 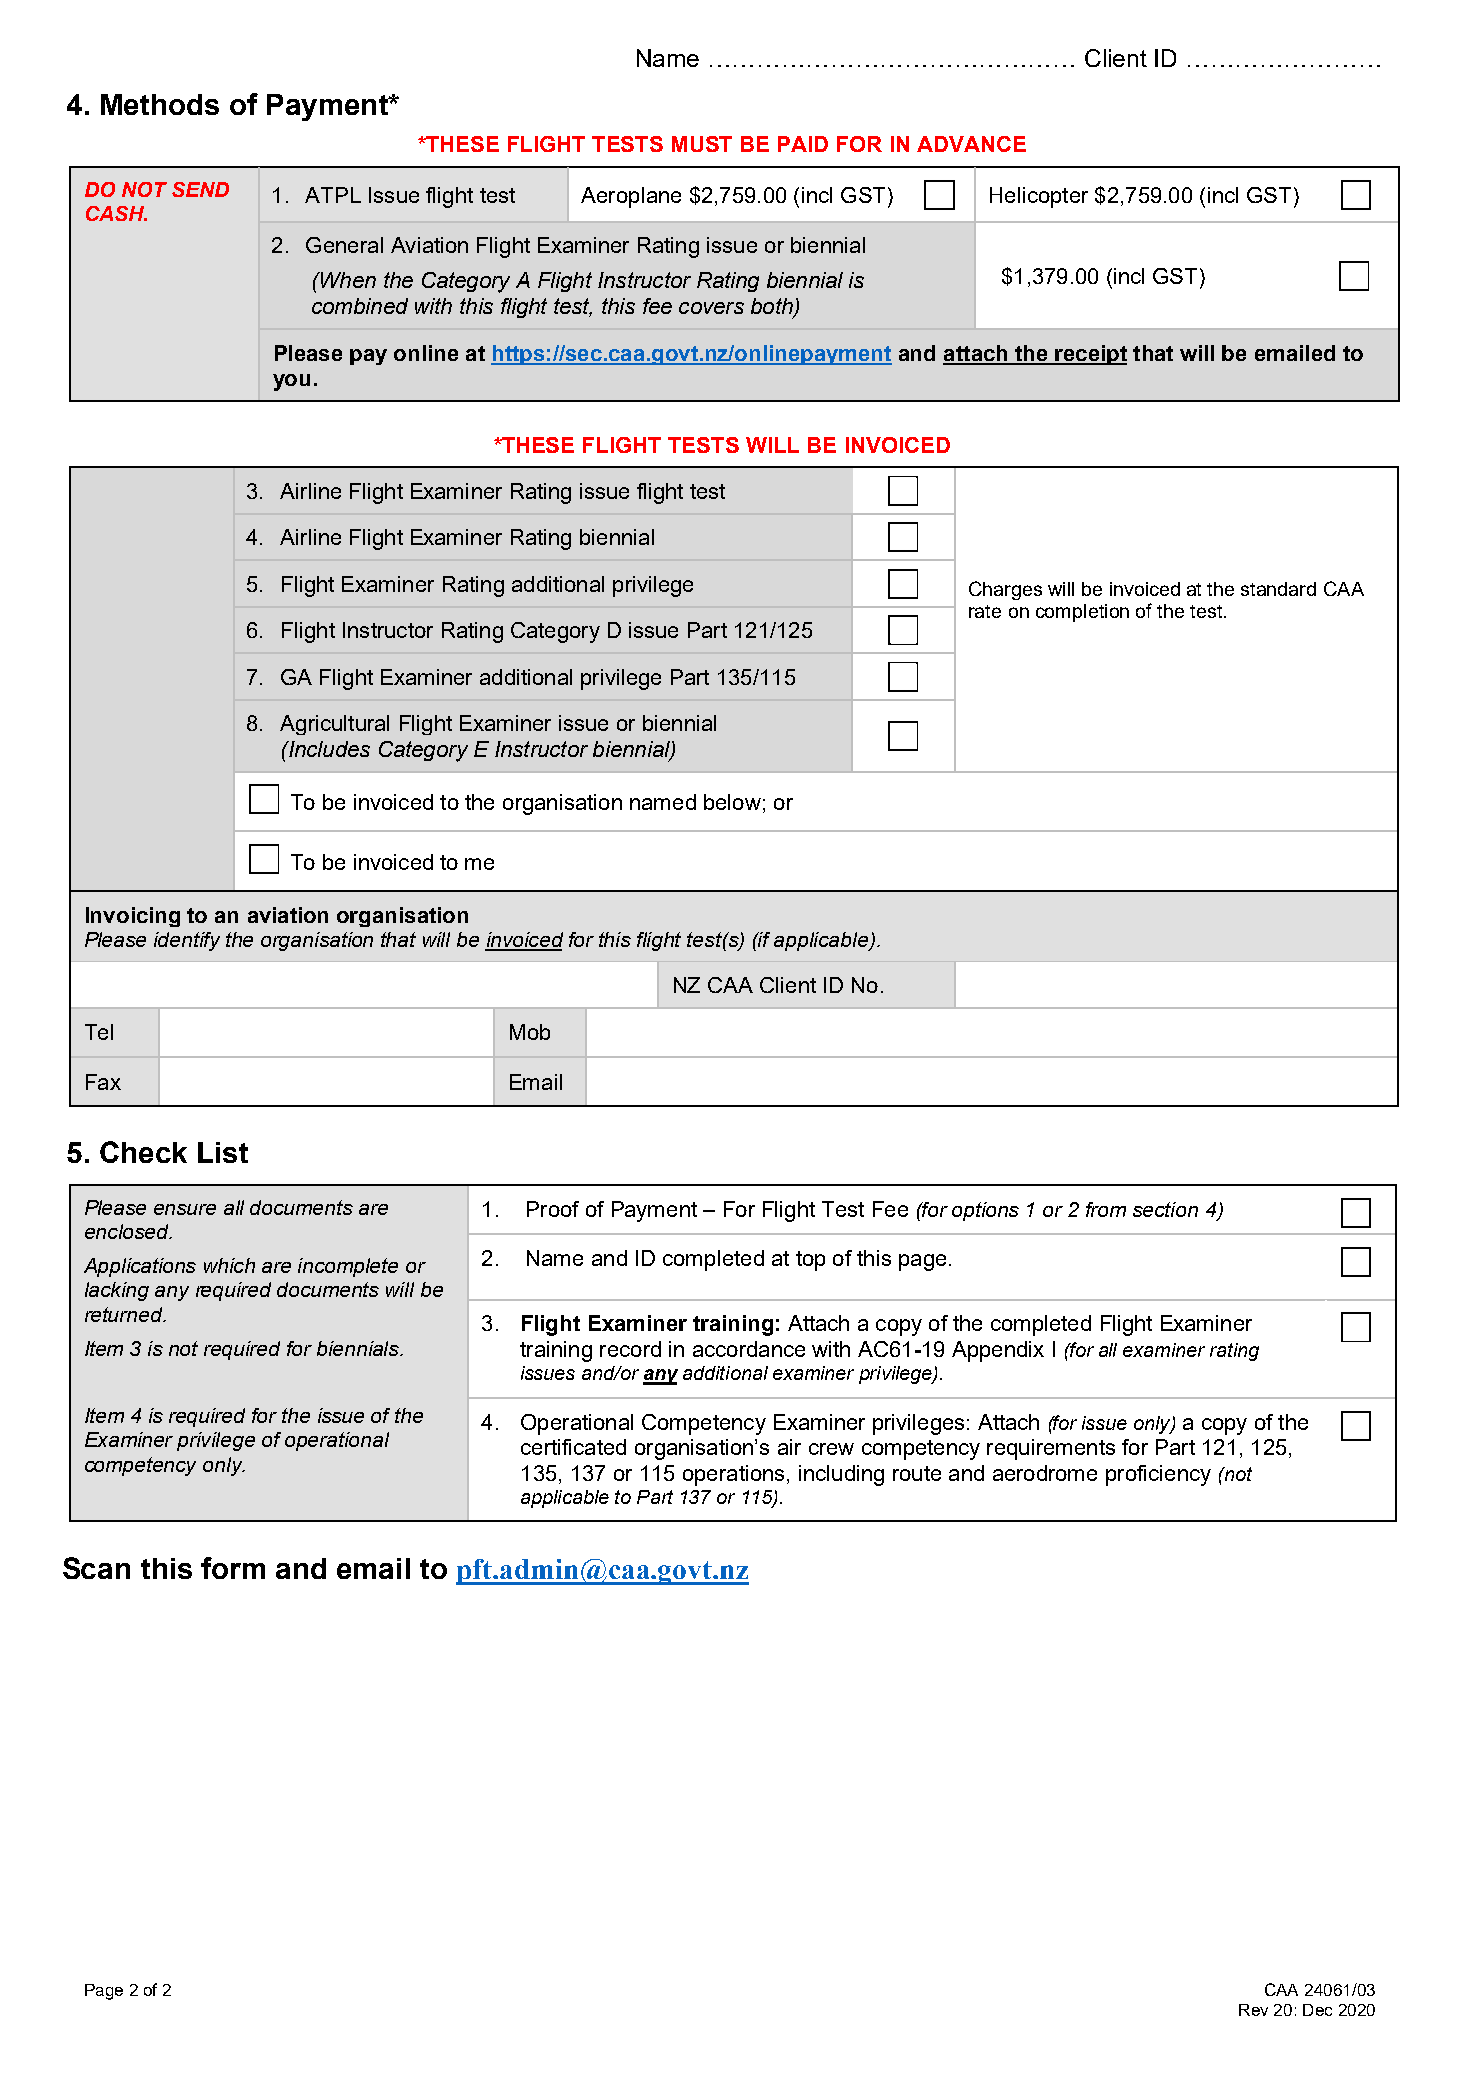 What do you see at coordinates (702, 144) in the screenshot?
I see `MUST` at bounding box center [702, 144].
